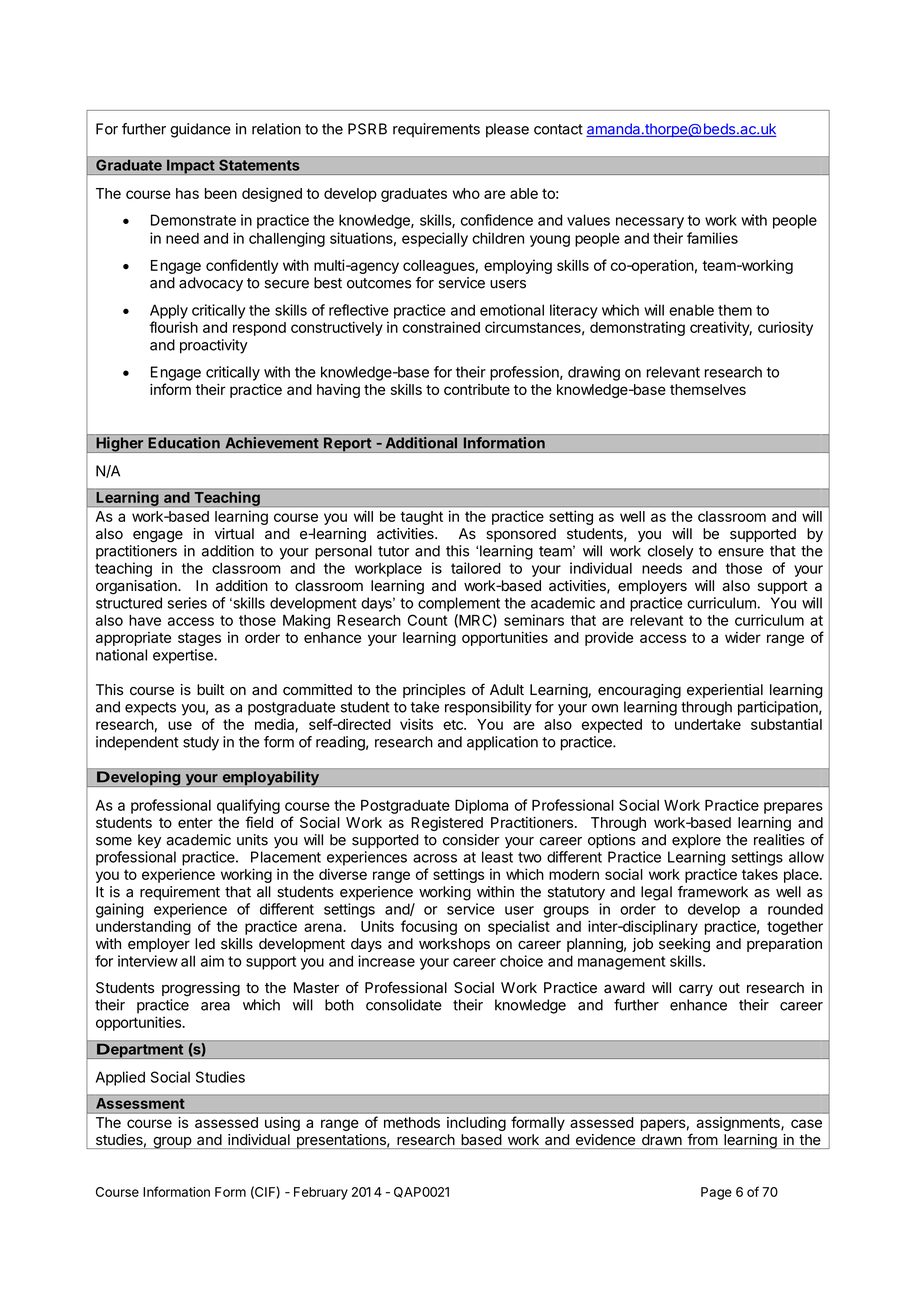  I want to click on contribute, so click(477, 389).
